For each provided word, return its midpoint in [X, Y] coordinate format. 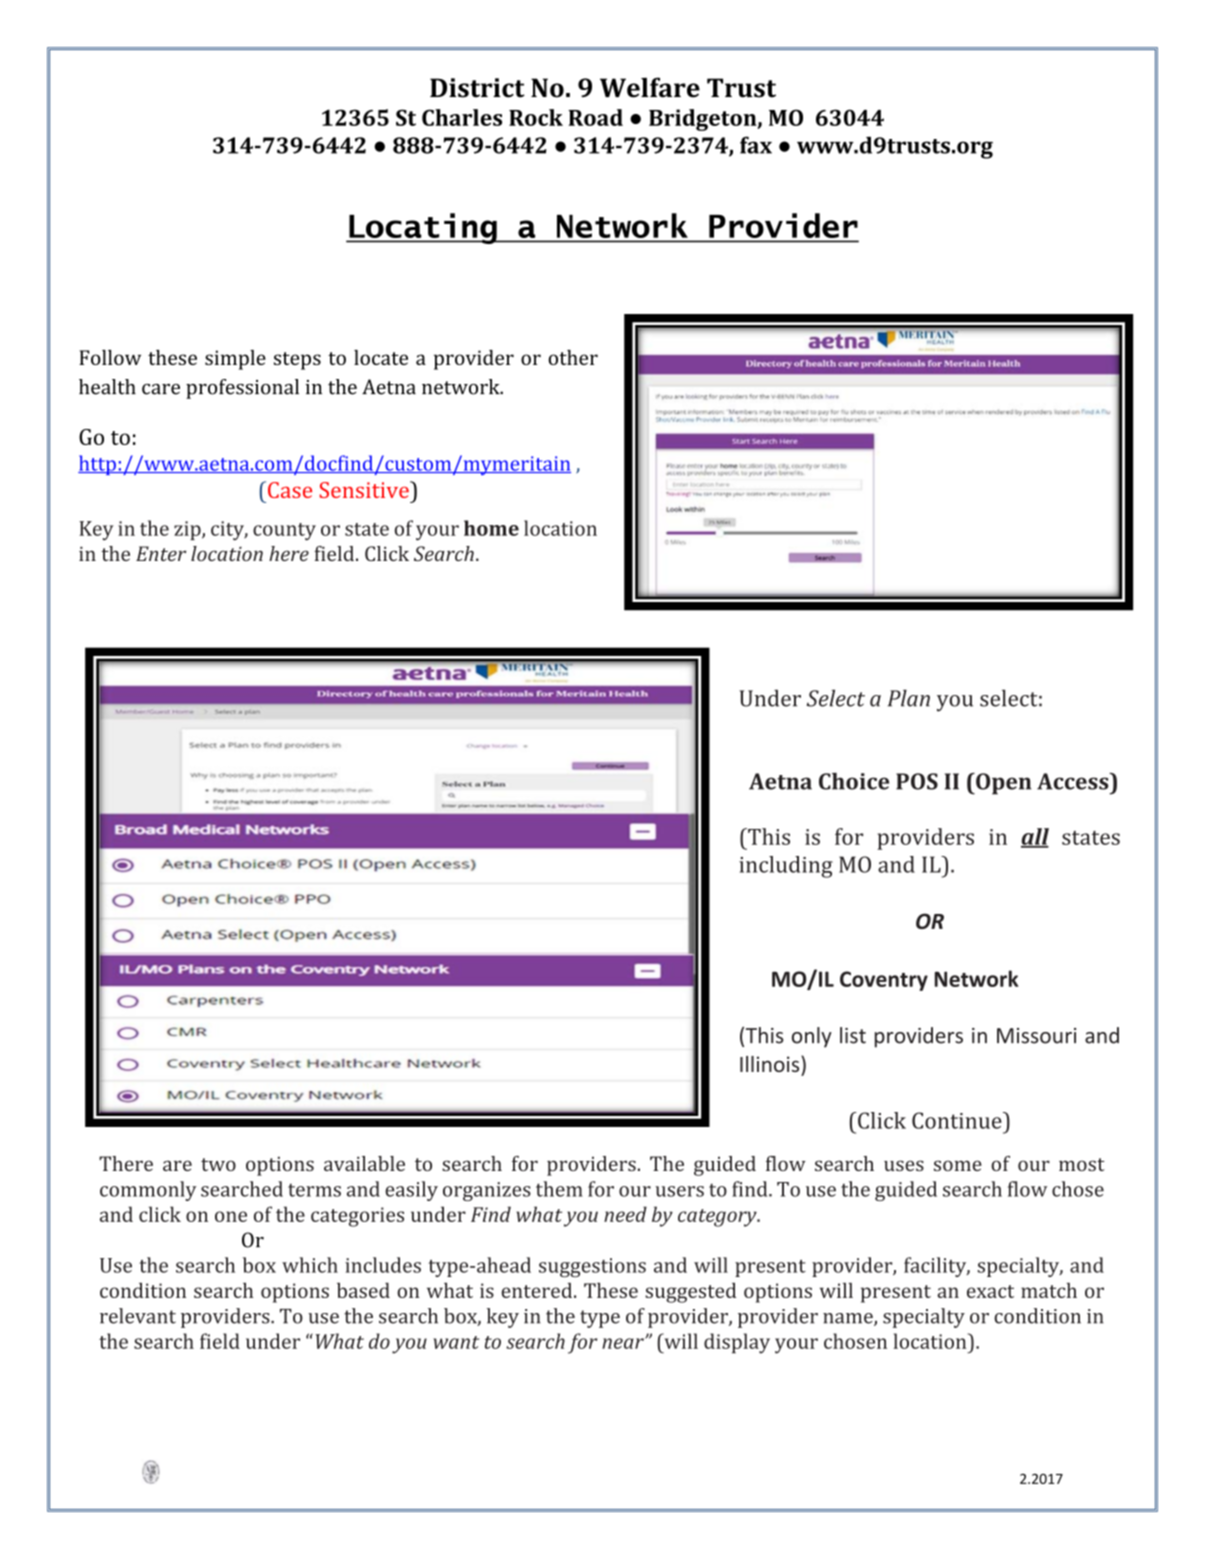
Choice [854, 781]
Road [595, 117]
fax [756, 145]
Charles [462, 117]
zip [188, 530]
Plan [909, 698]
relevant [138, 1316]
